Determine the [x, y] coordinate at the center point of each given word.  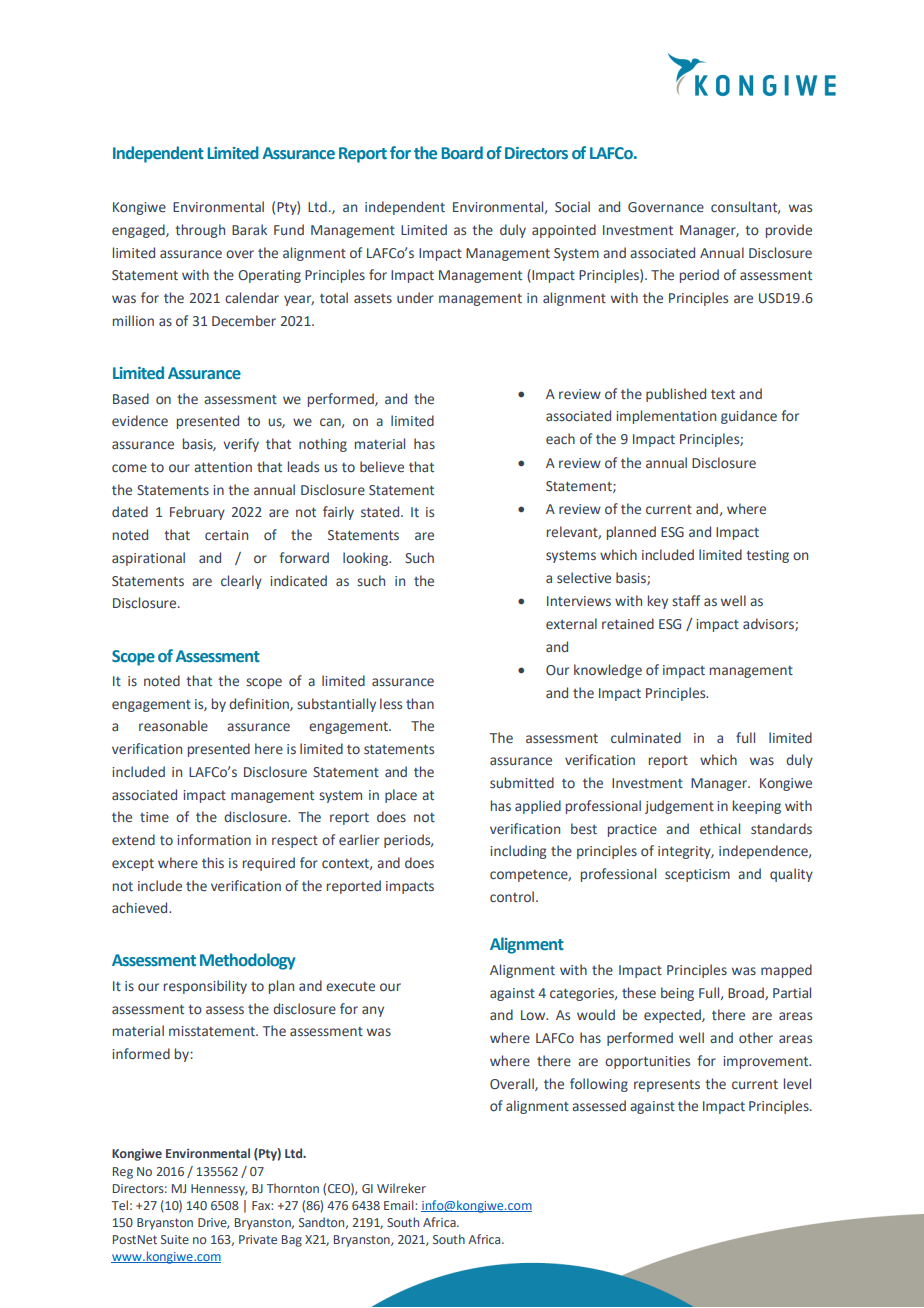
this [213, 862]
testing [767, 556]
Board [462, 152]
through [200, 231]
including [518, 852]
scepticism [697, 875]
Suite [175, 1239]
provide [789, 231]
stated [381, 511]
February [197, 513]
